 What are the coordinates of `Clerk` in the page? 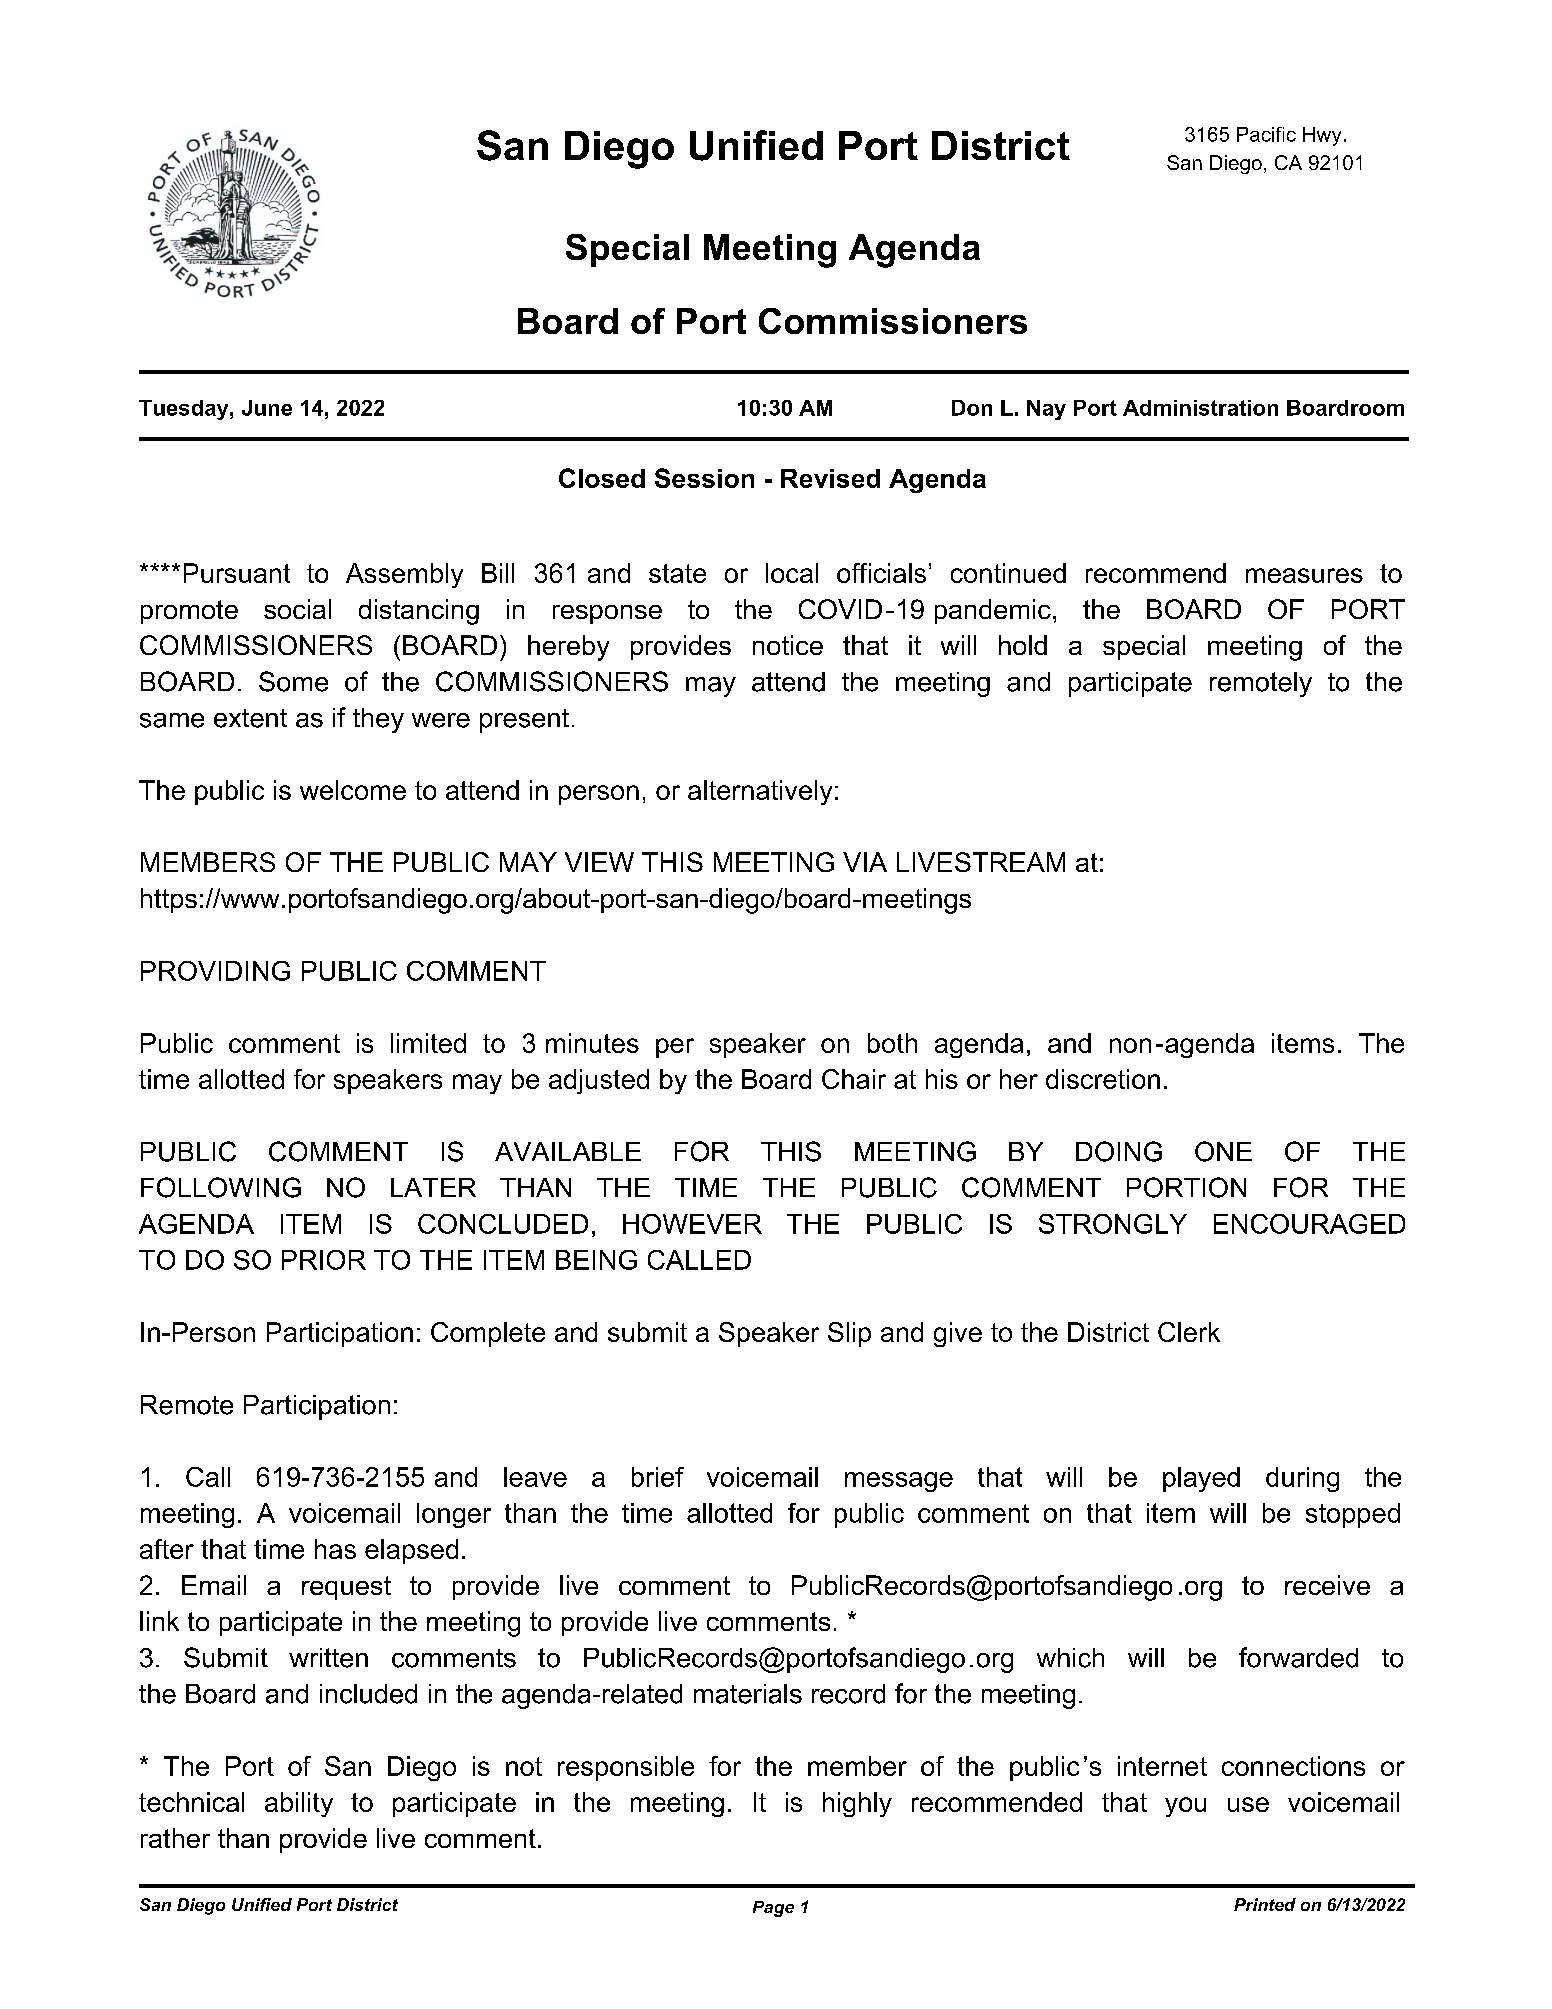 It's located at (1189, 1332).
